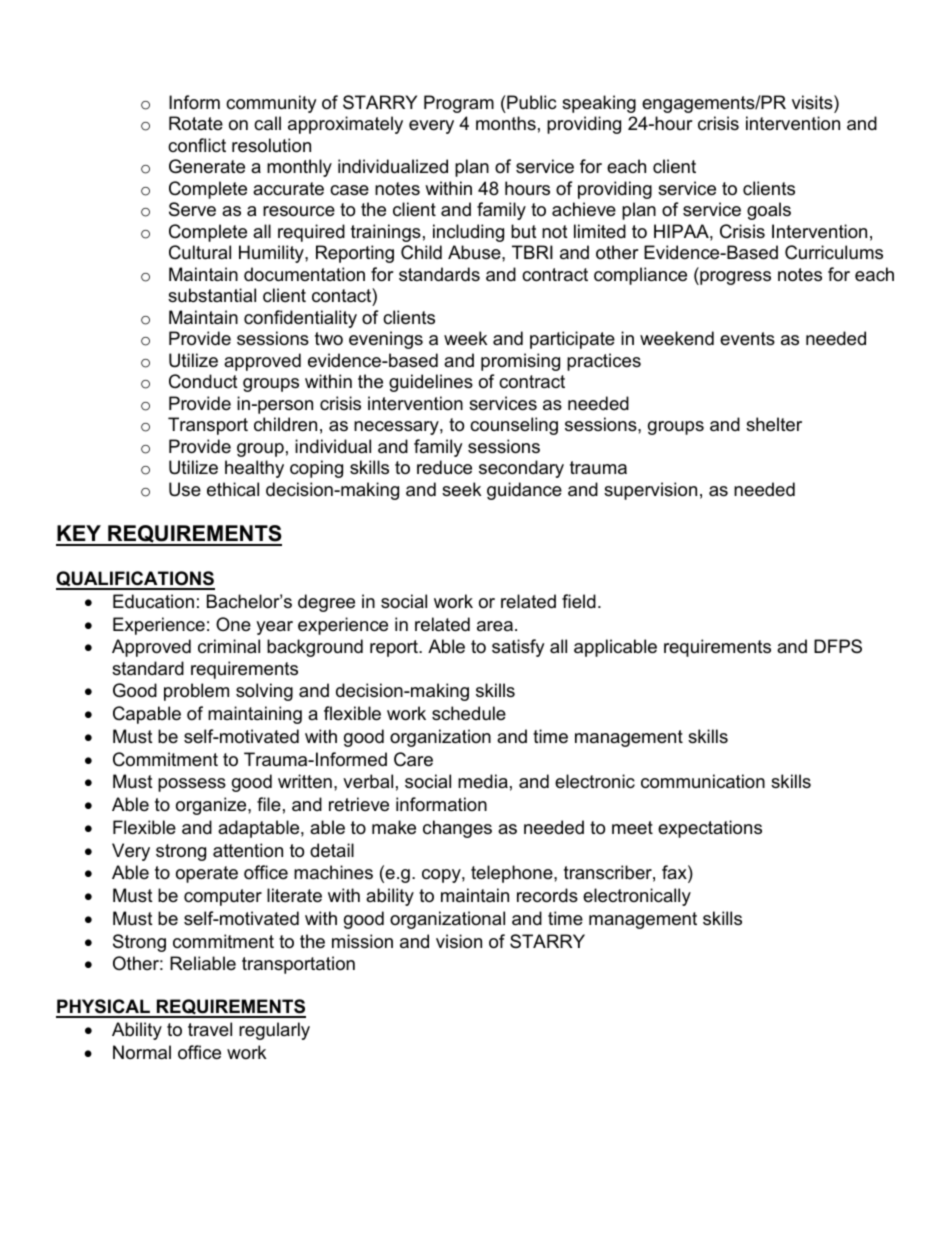 This screenshot has height=1233, width=952. Describe the element at coordinates (495, 626) in the screenshot. I see `area` at that location.
